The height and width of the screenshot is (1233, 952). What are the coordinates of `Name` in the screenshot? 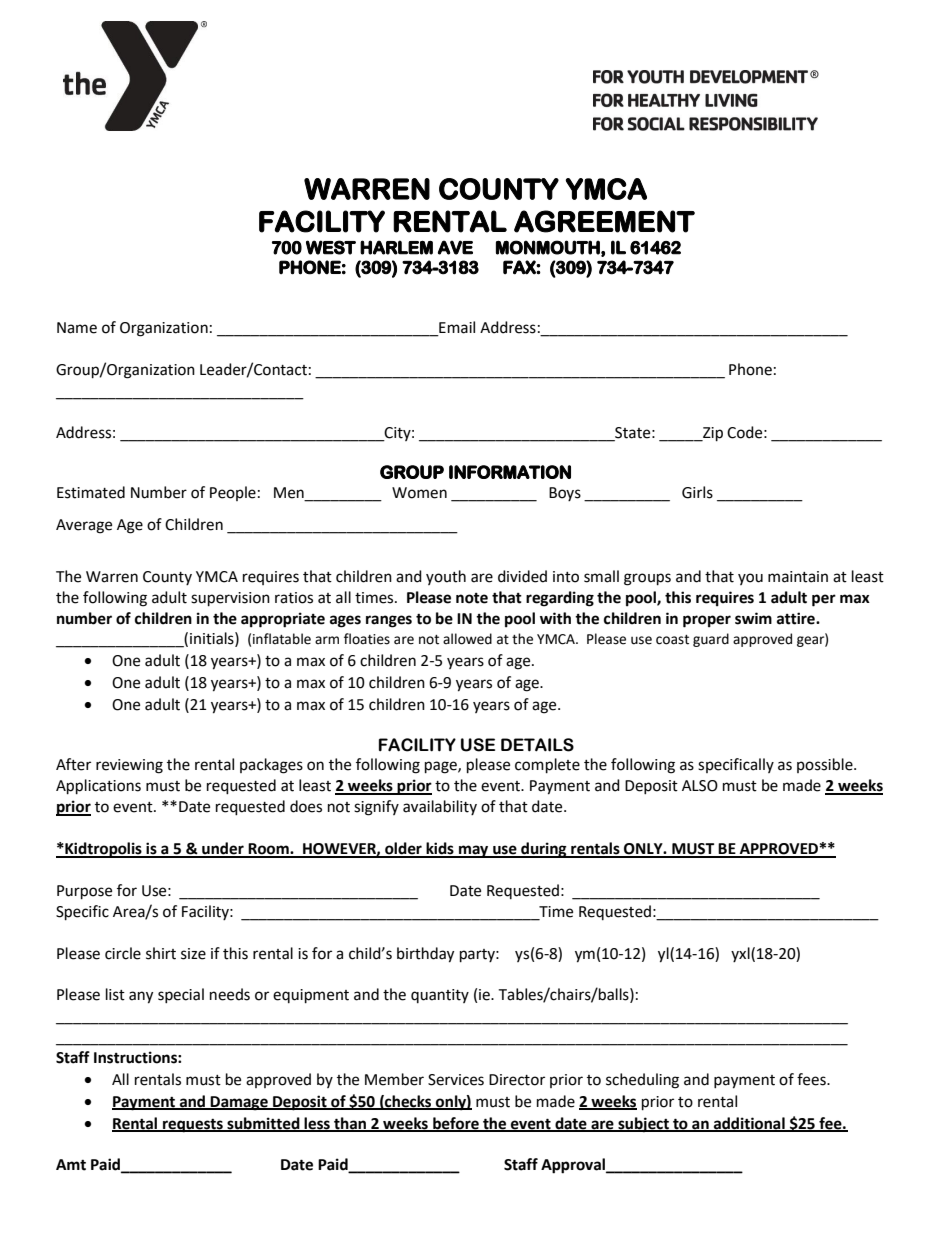 It's located at (77, 328).
